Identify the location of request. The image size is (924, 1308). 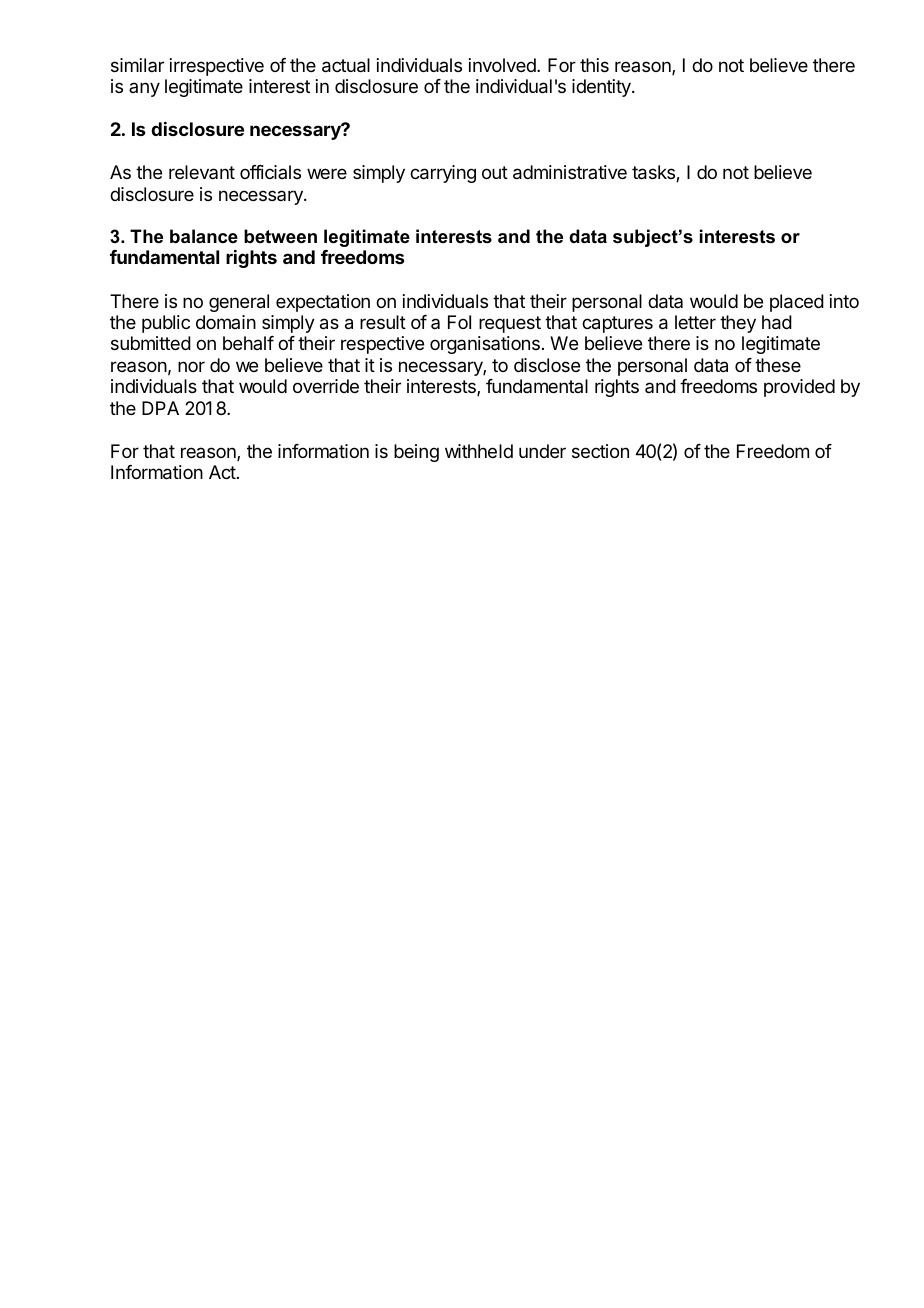
(510, 324).
